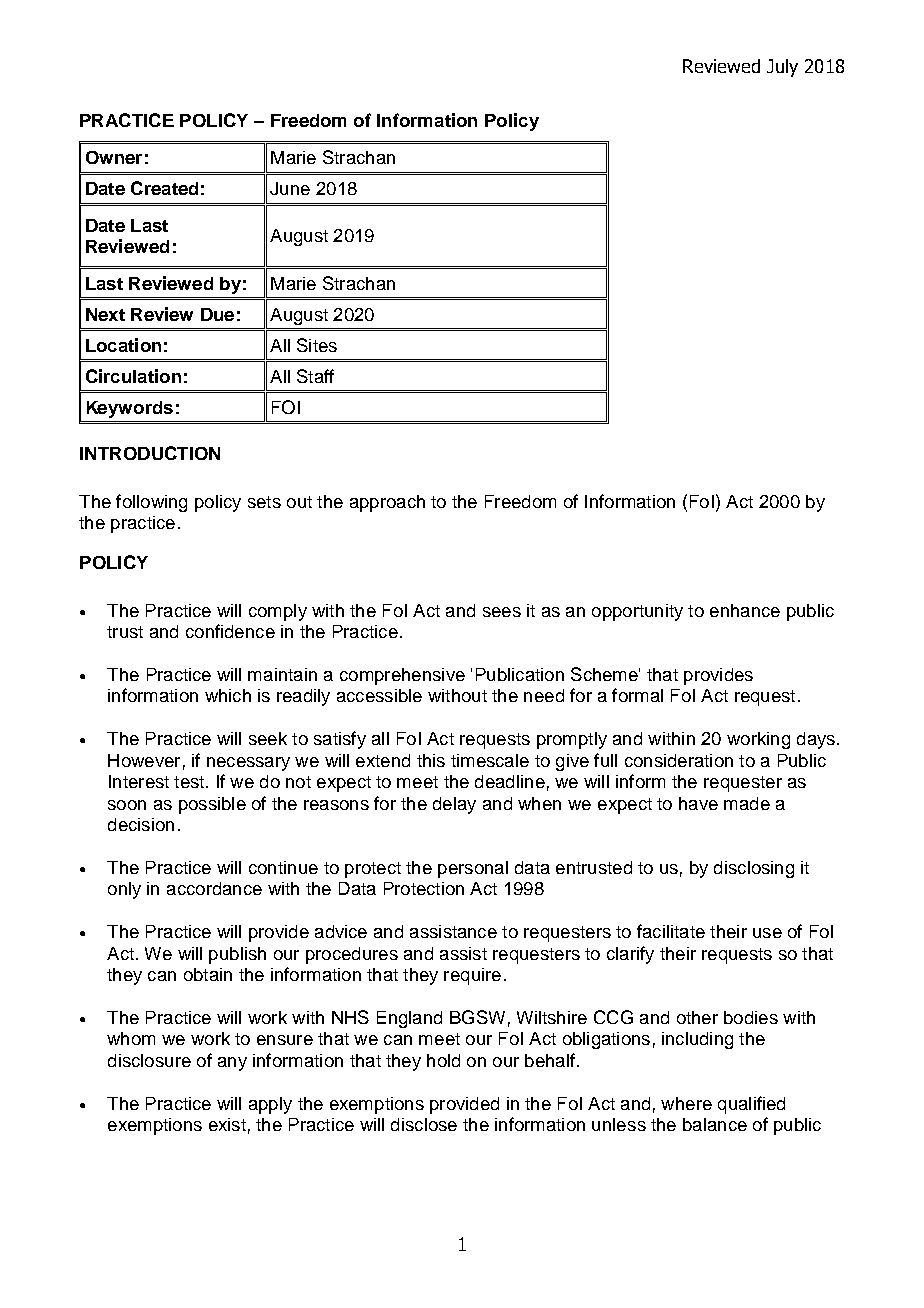 Image resolution: width=924 pixels, height=1308 pixels. I want to click on exist, so click(227, 1124).
